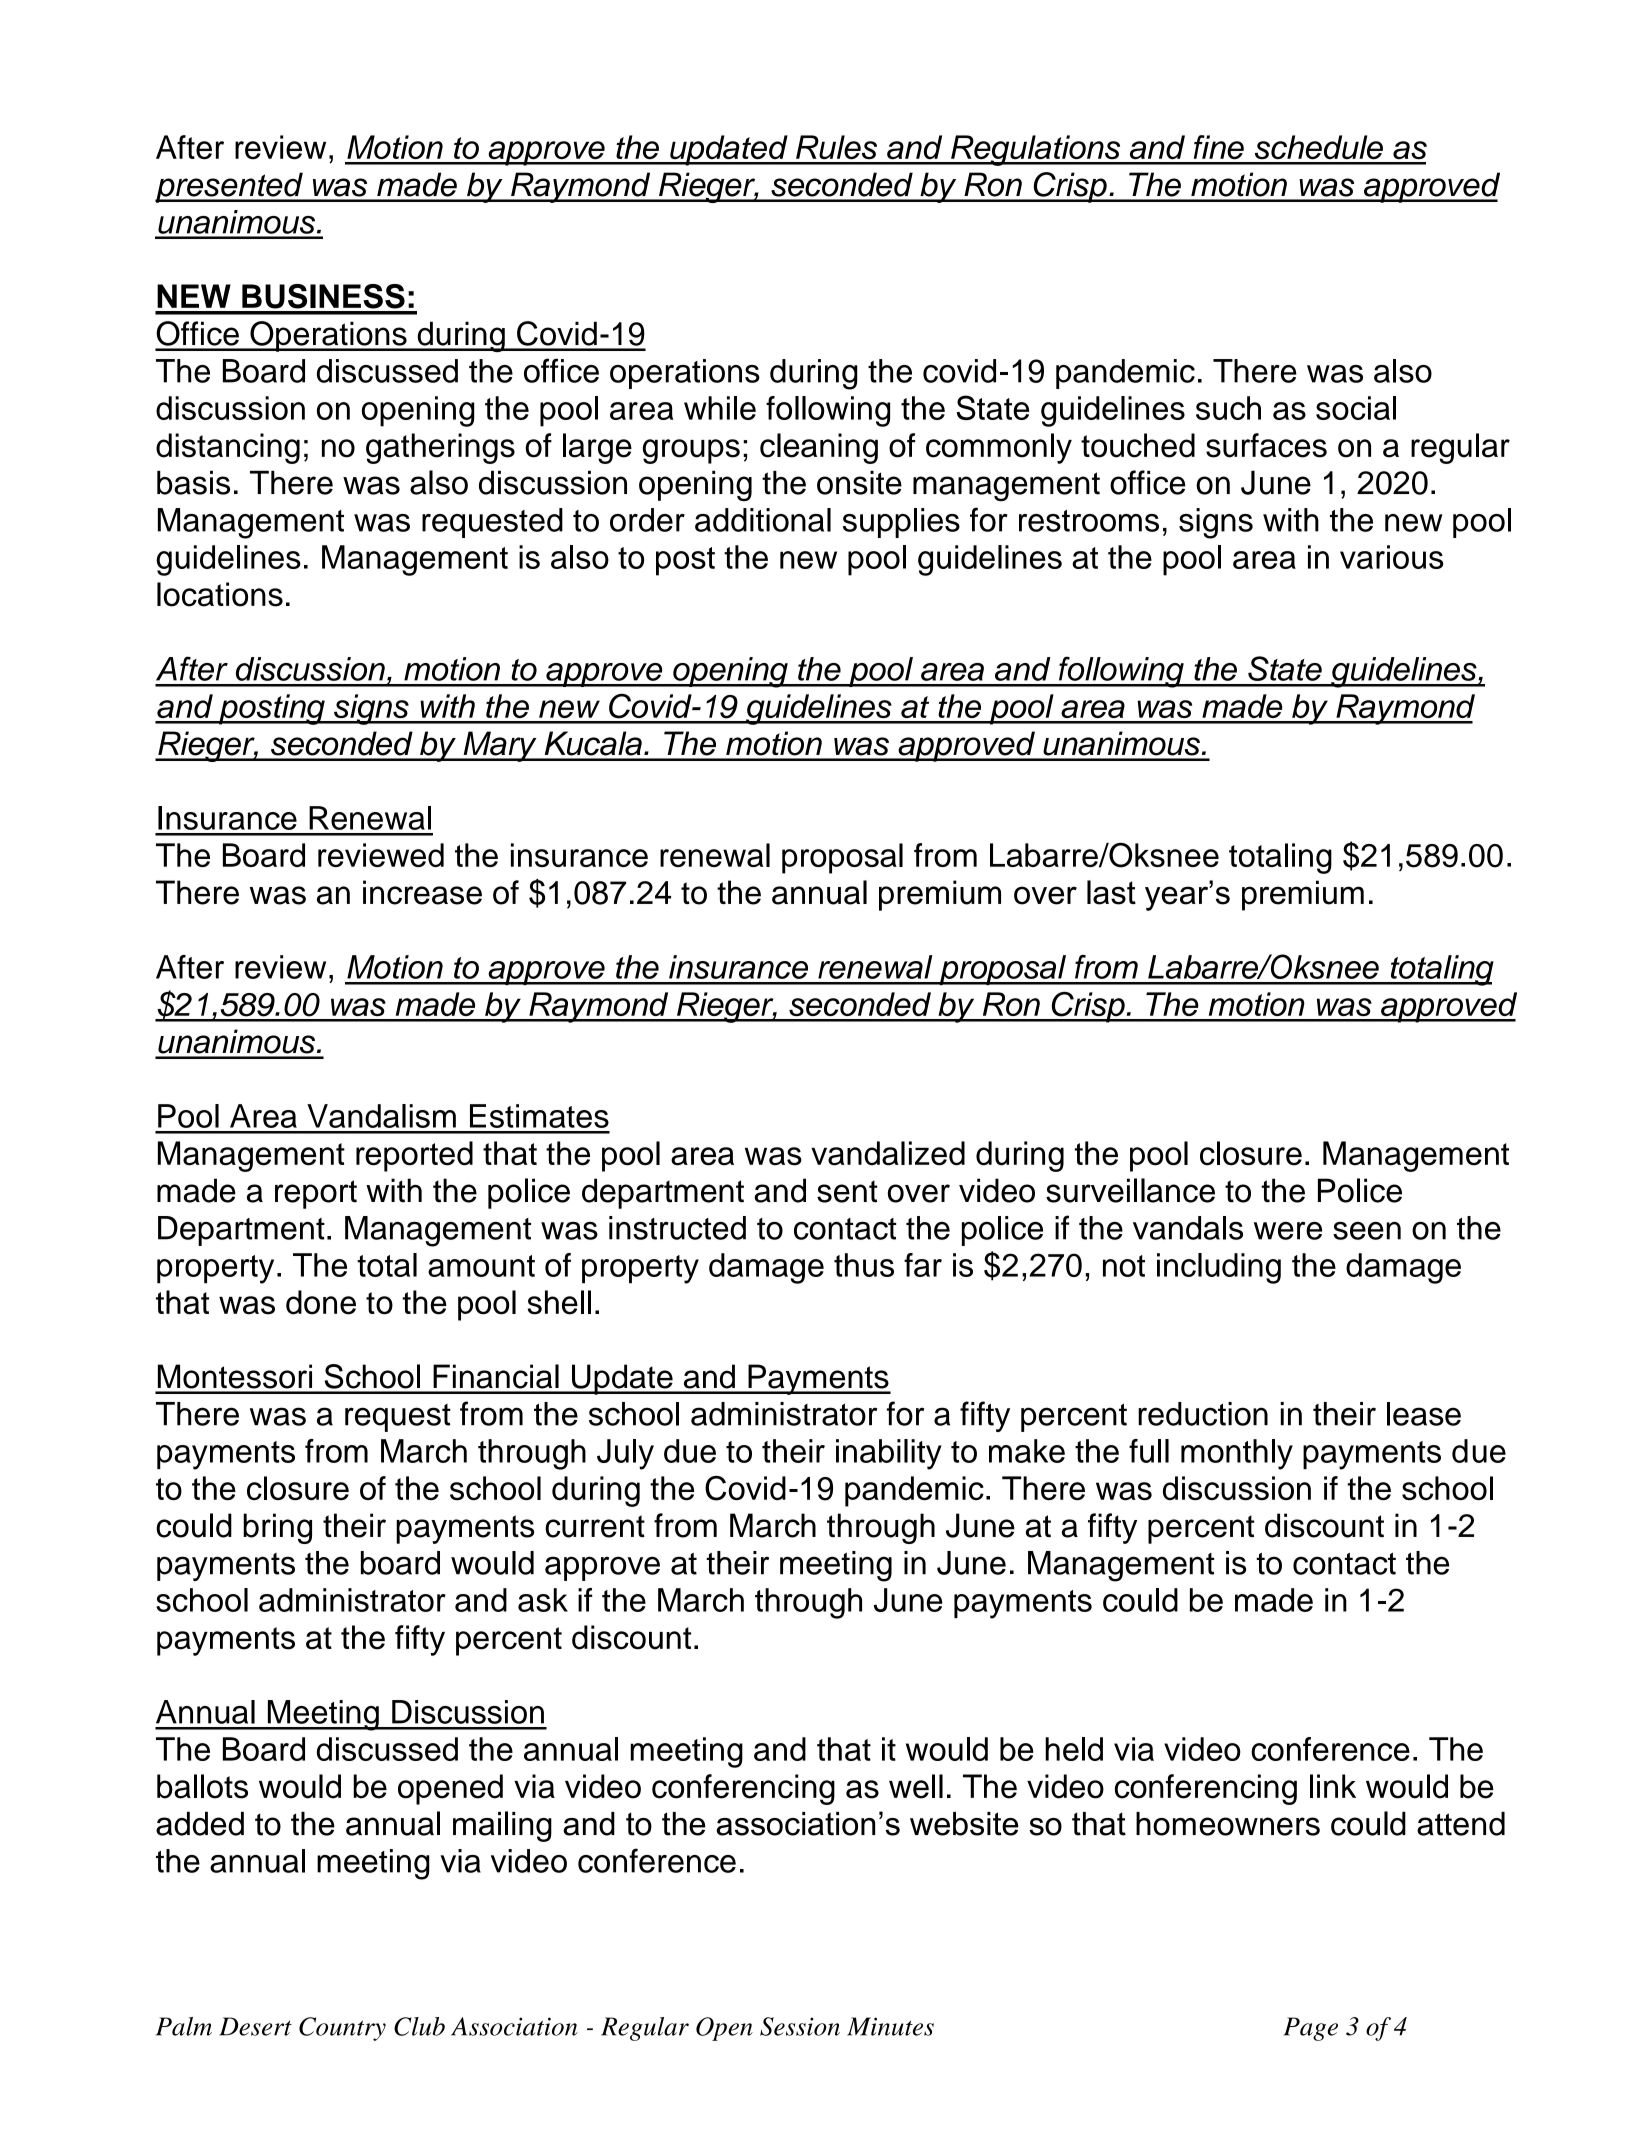 The image size is (1652, 2138). I want to click on Country, so click(342, 2029).
